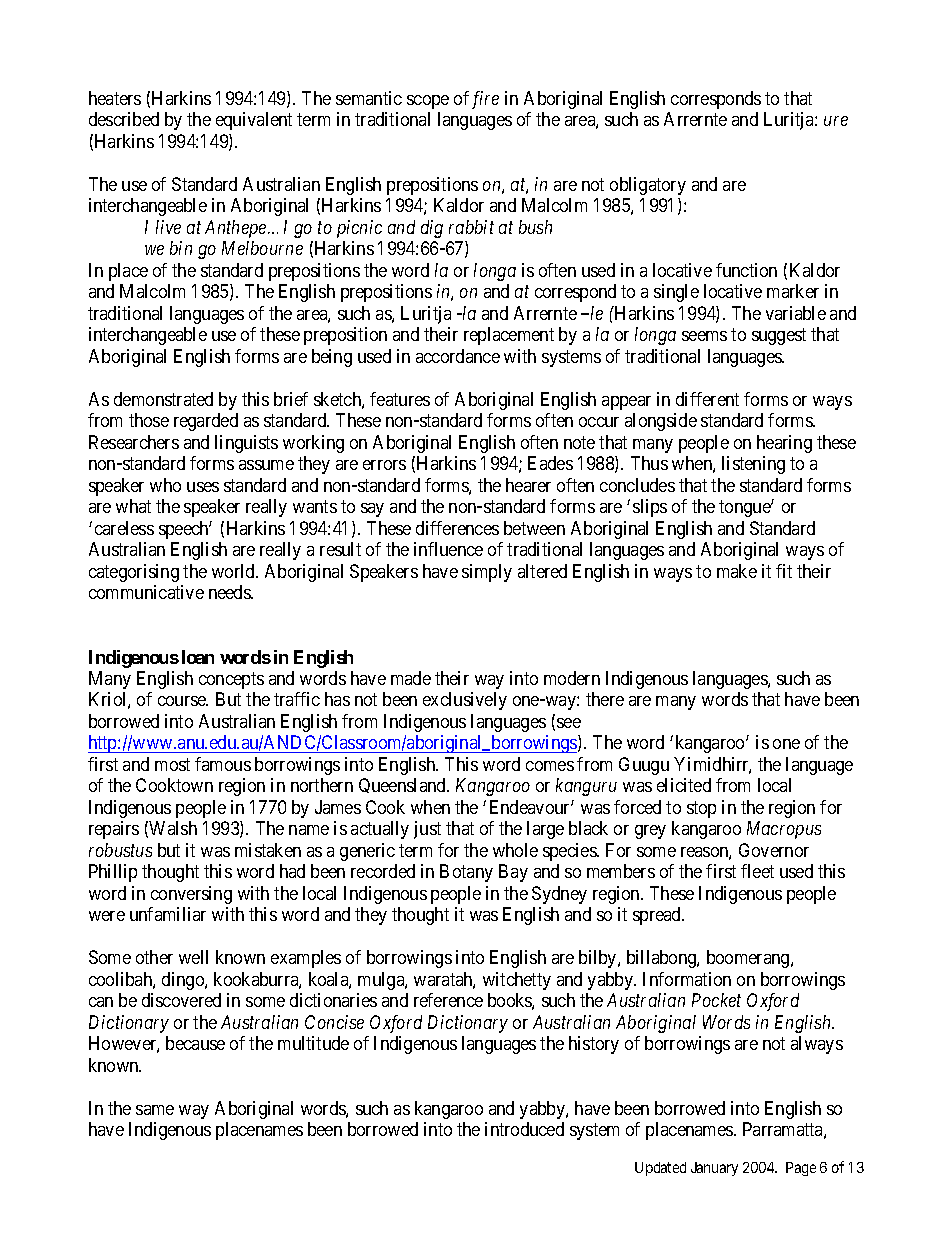  Describe the element at coordinates (124, 119) in the screenshot. I see `described` at that location.
